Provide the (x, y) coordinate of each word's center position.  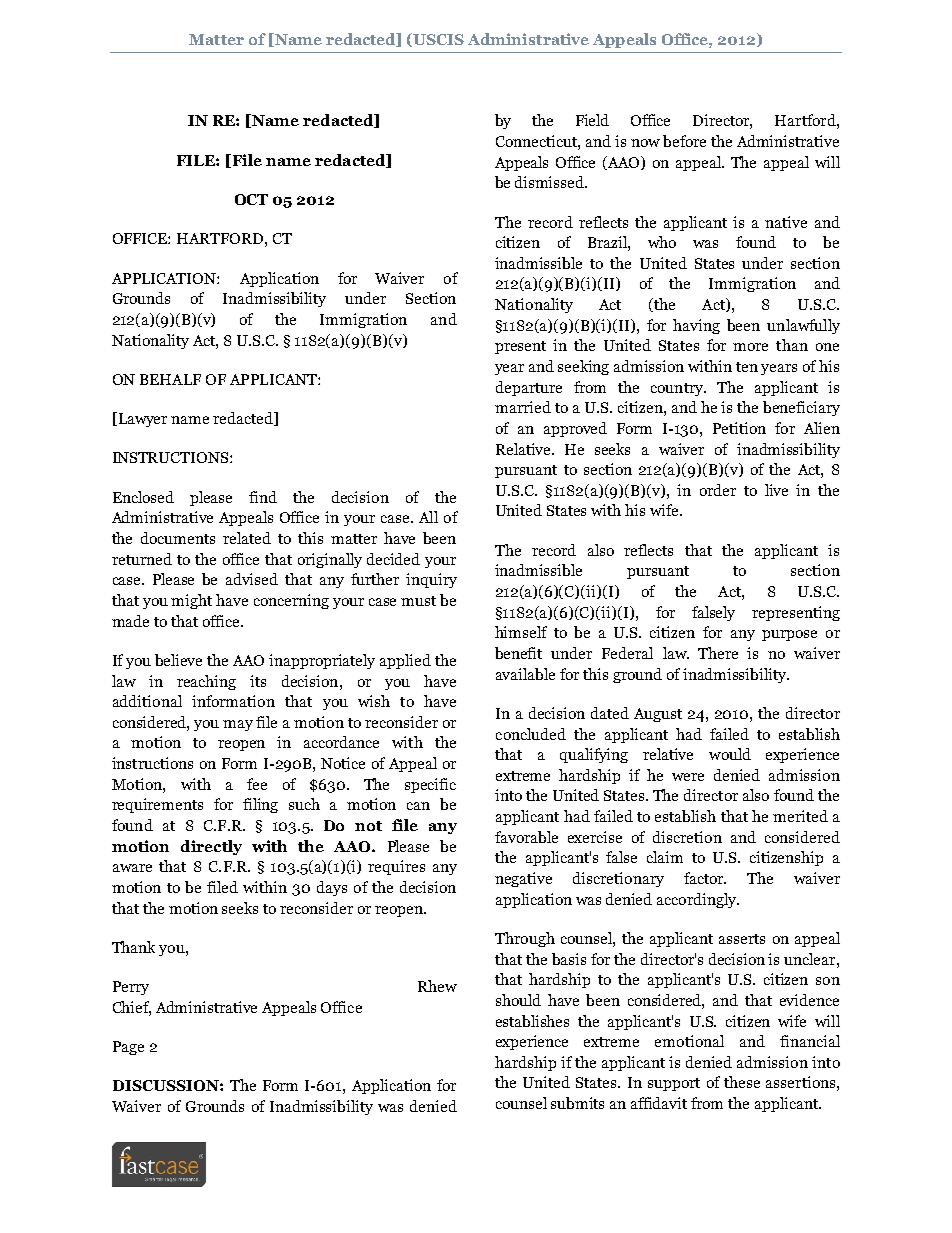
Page (128, 1048)
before (684, 141)
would (730, 754)
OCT (251, 199)
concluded (531, 734)
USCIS (438, 39)
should (518, 1000)
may (238, 725)
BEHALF (170, 379)
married (523, 407)
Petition (739, 428)
